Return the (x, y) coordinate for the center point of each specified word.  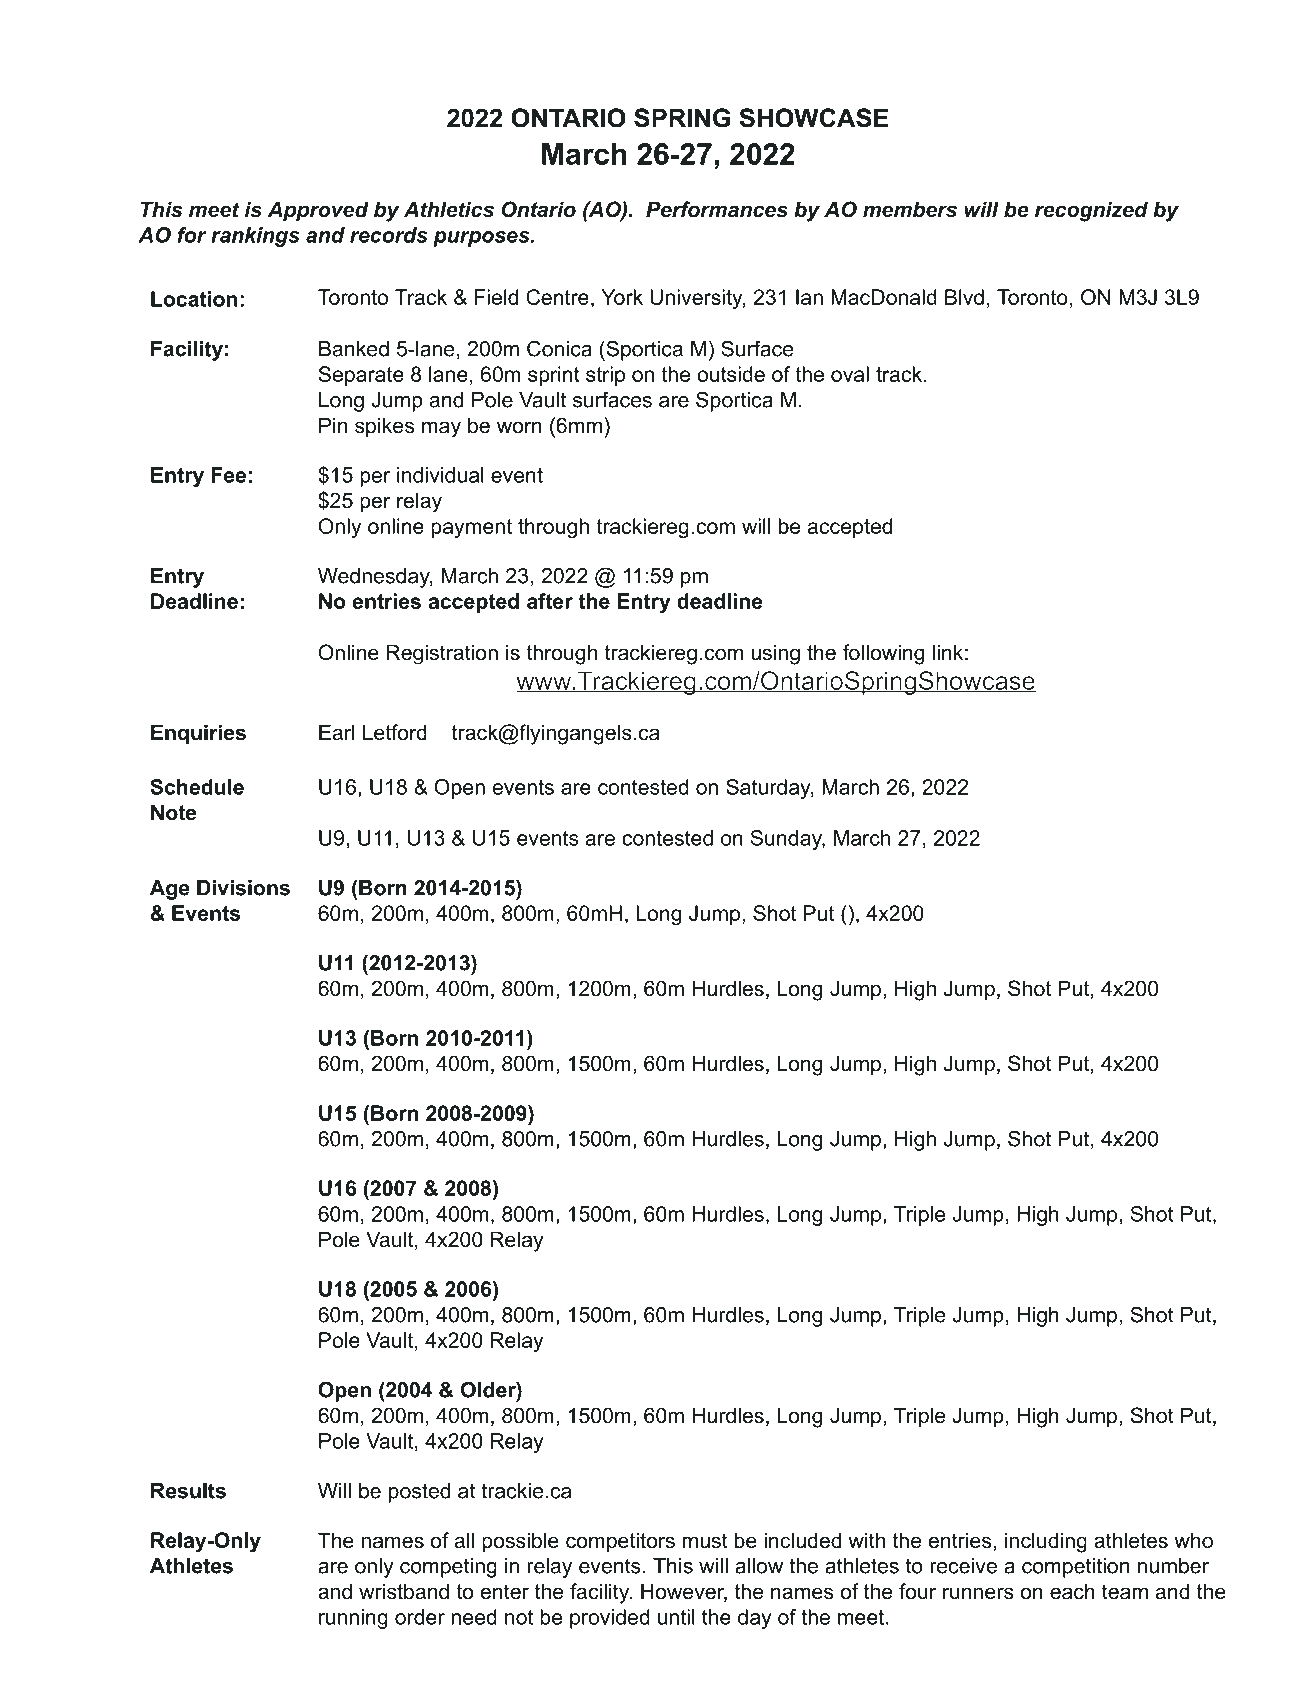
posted (419, 1493)
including (1046, 1542)
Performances (717, 209)
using (775, 654)
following (883, 654)
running (353, 1619)
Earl (337, 732)
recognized (1091, 211)
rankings (255, 237)
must (705, 1541)
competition (1075, 1568)
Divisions (243, 888)
